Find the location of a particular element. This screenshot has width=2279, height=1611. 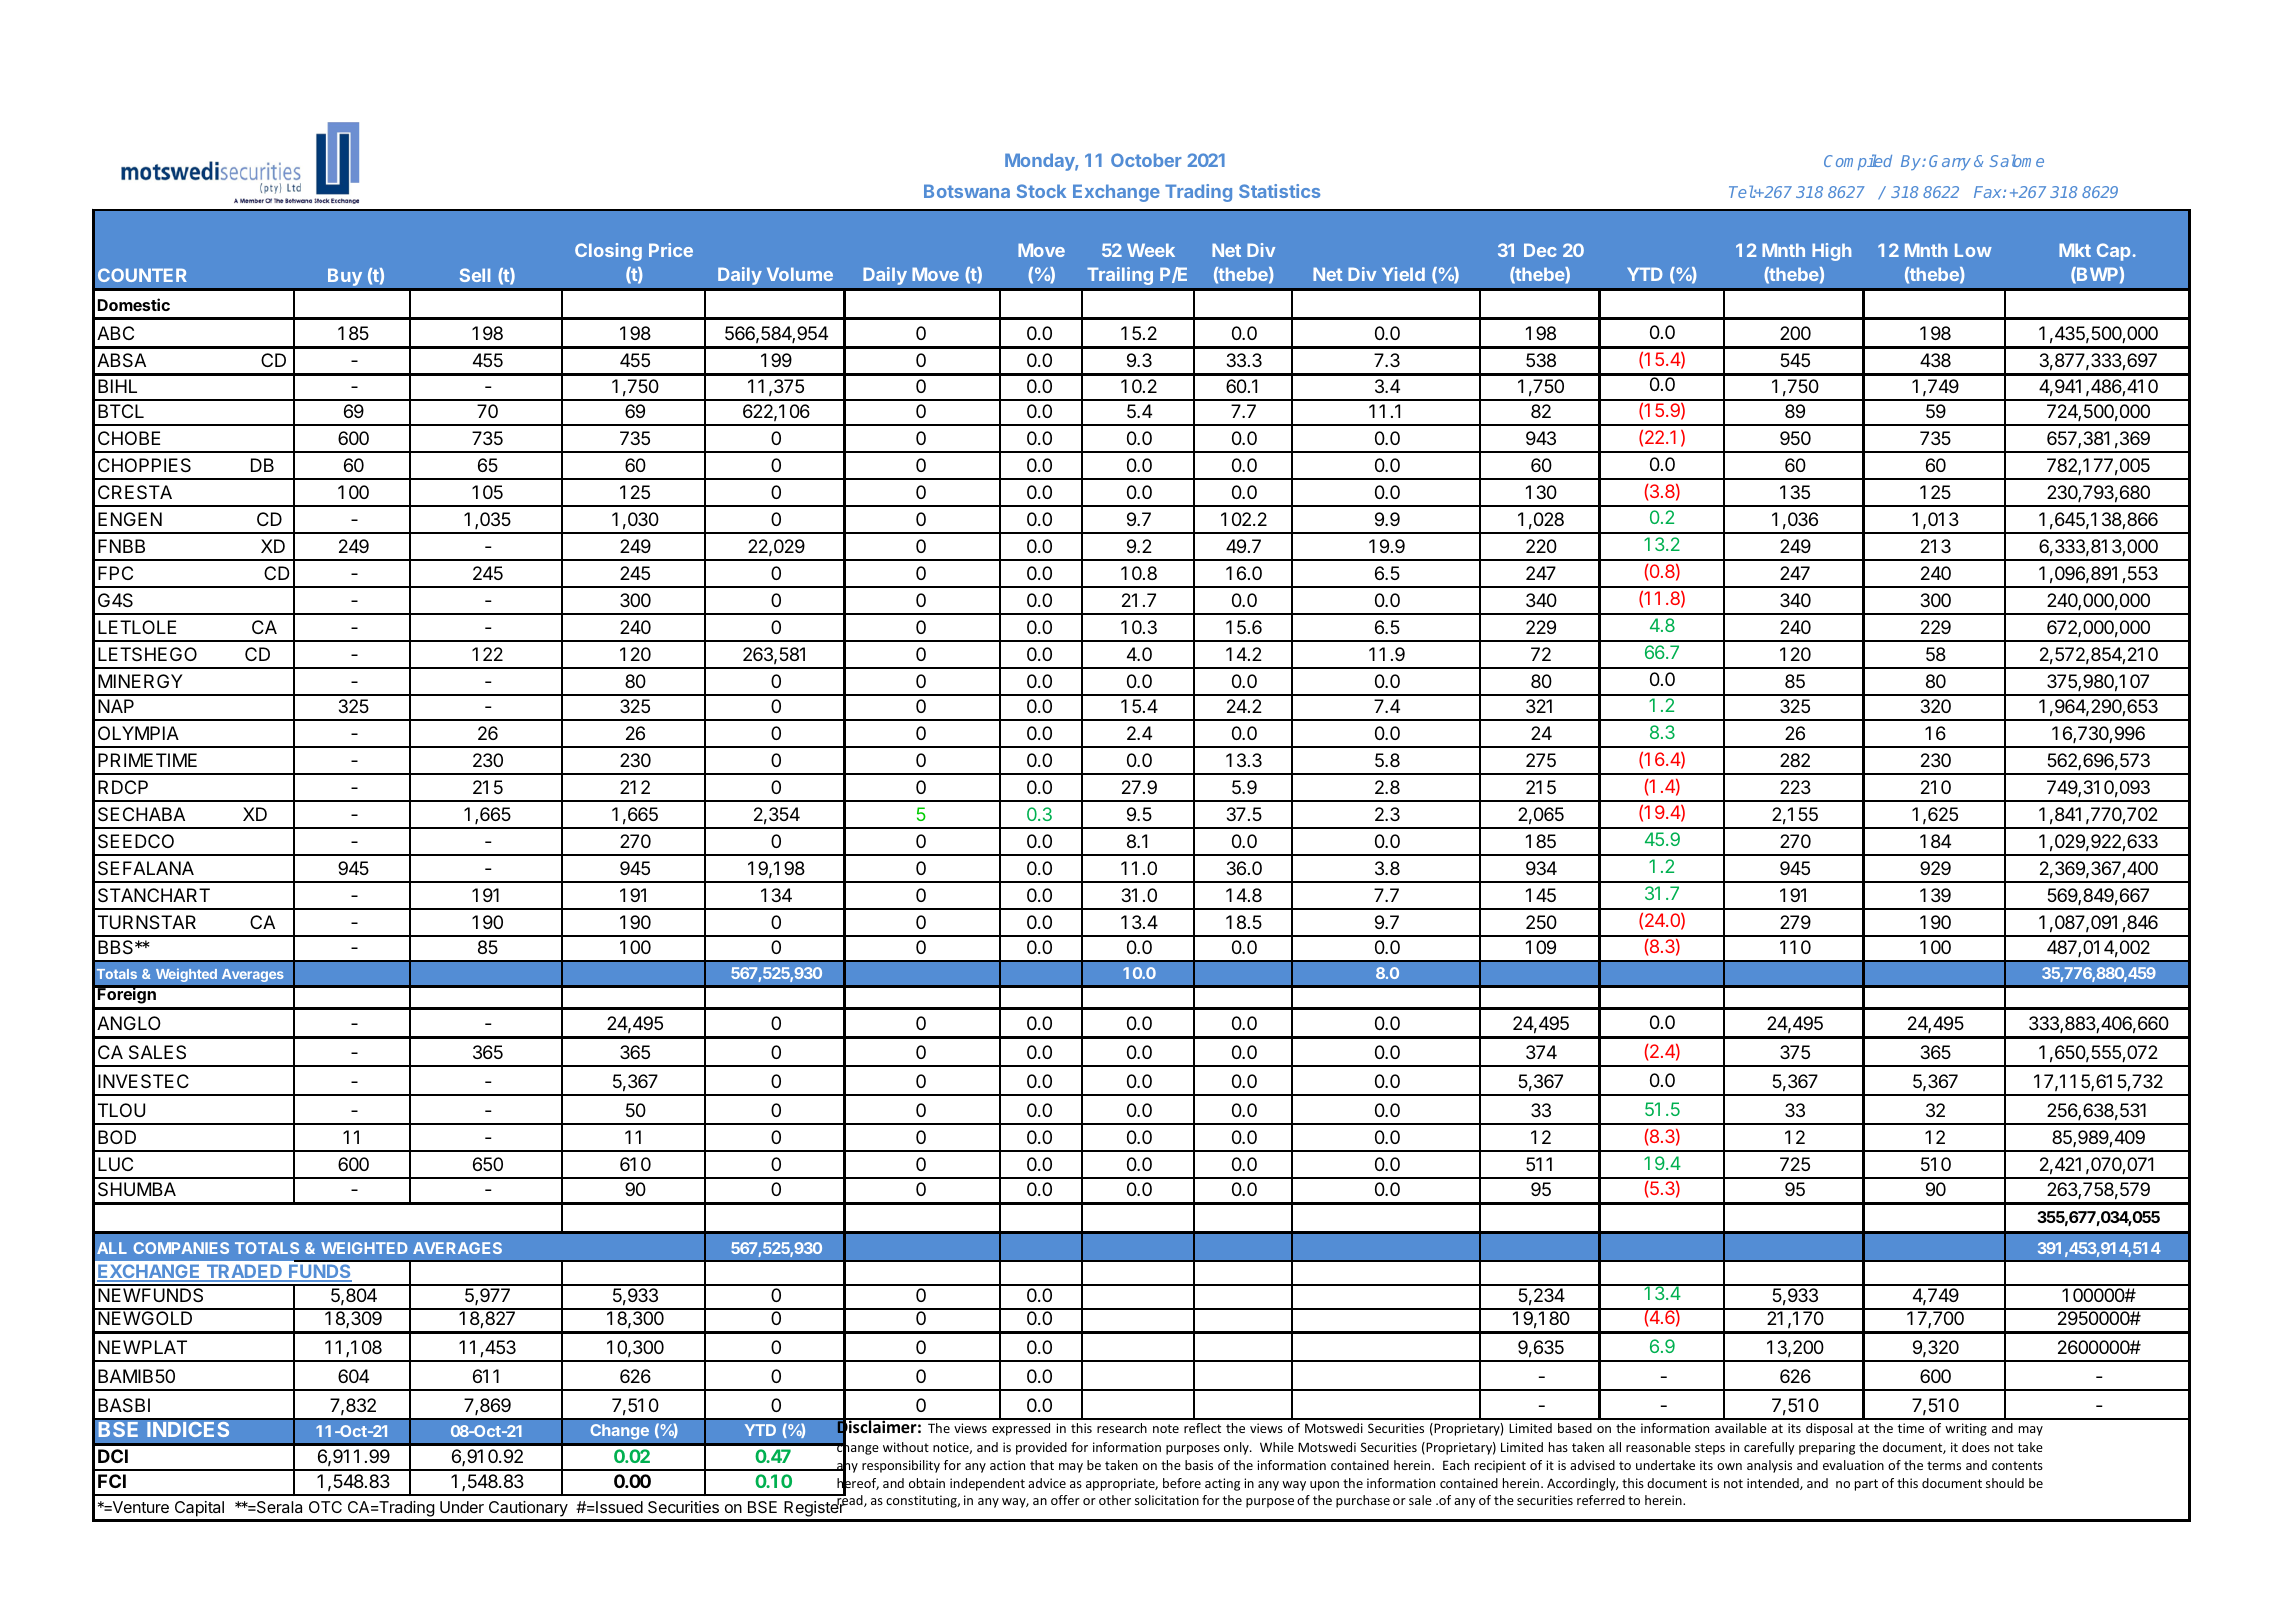

OTC is located at coordinates (325, 1507).
